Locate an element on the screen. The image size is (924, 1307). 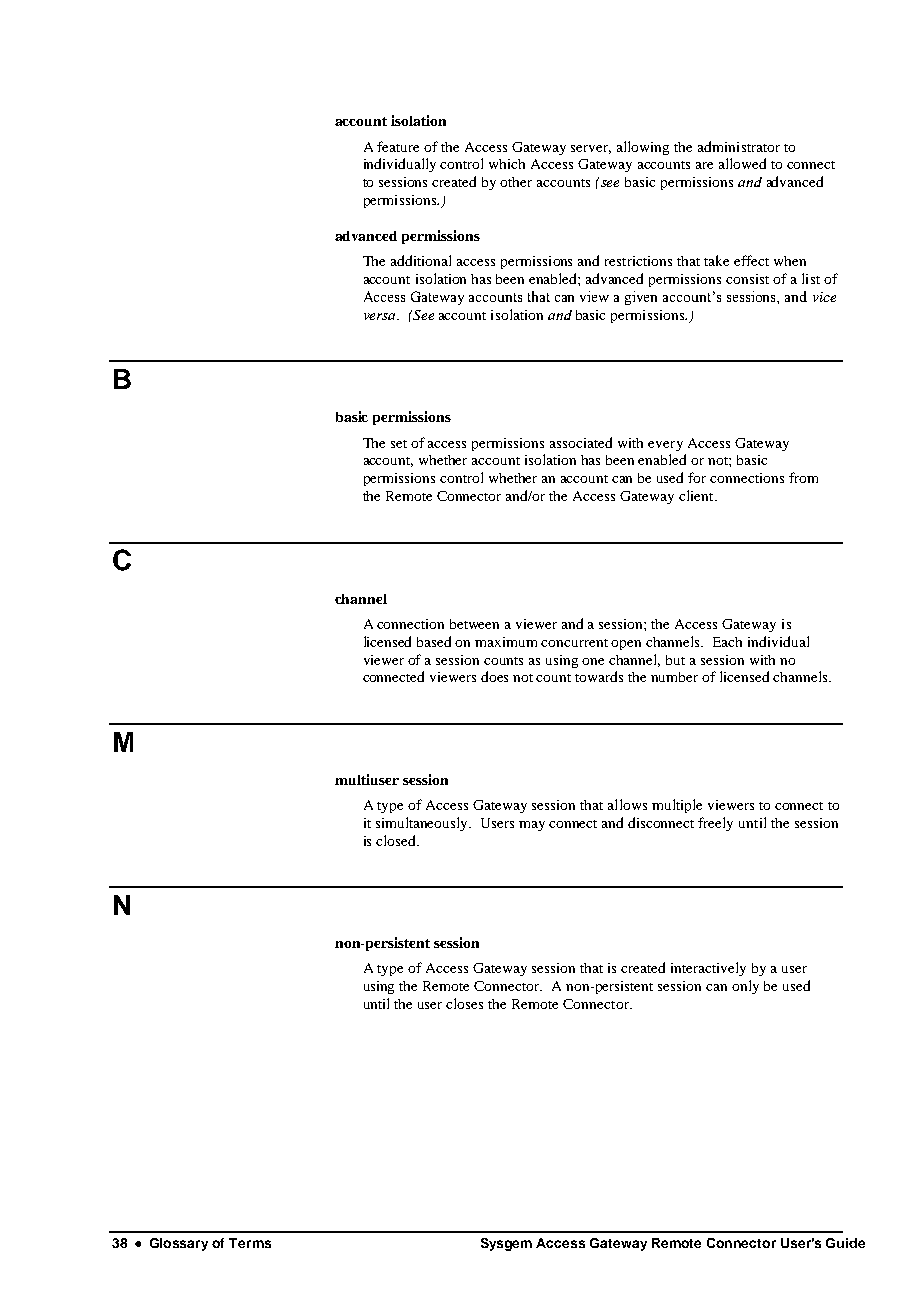
does is located at coordinates (494, 676).
